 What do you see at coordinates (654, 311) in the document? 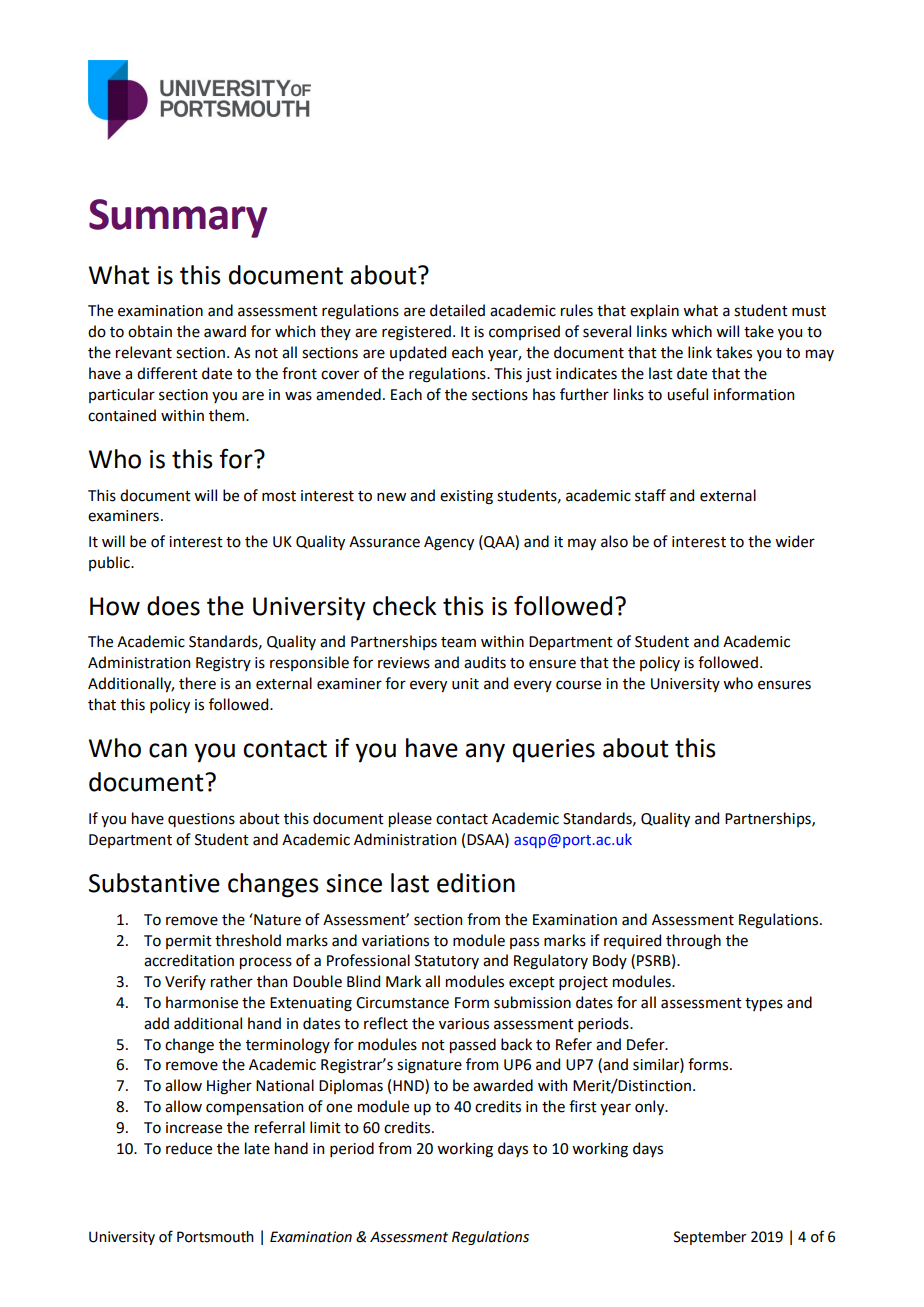
I see `explain` at bounding box center [654, 311].
